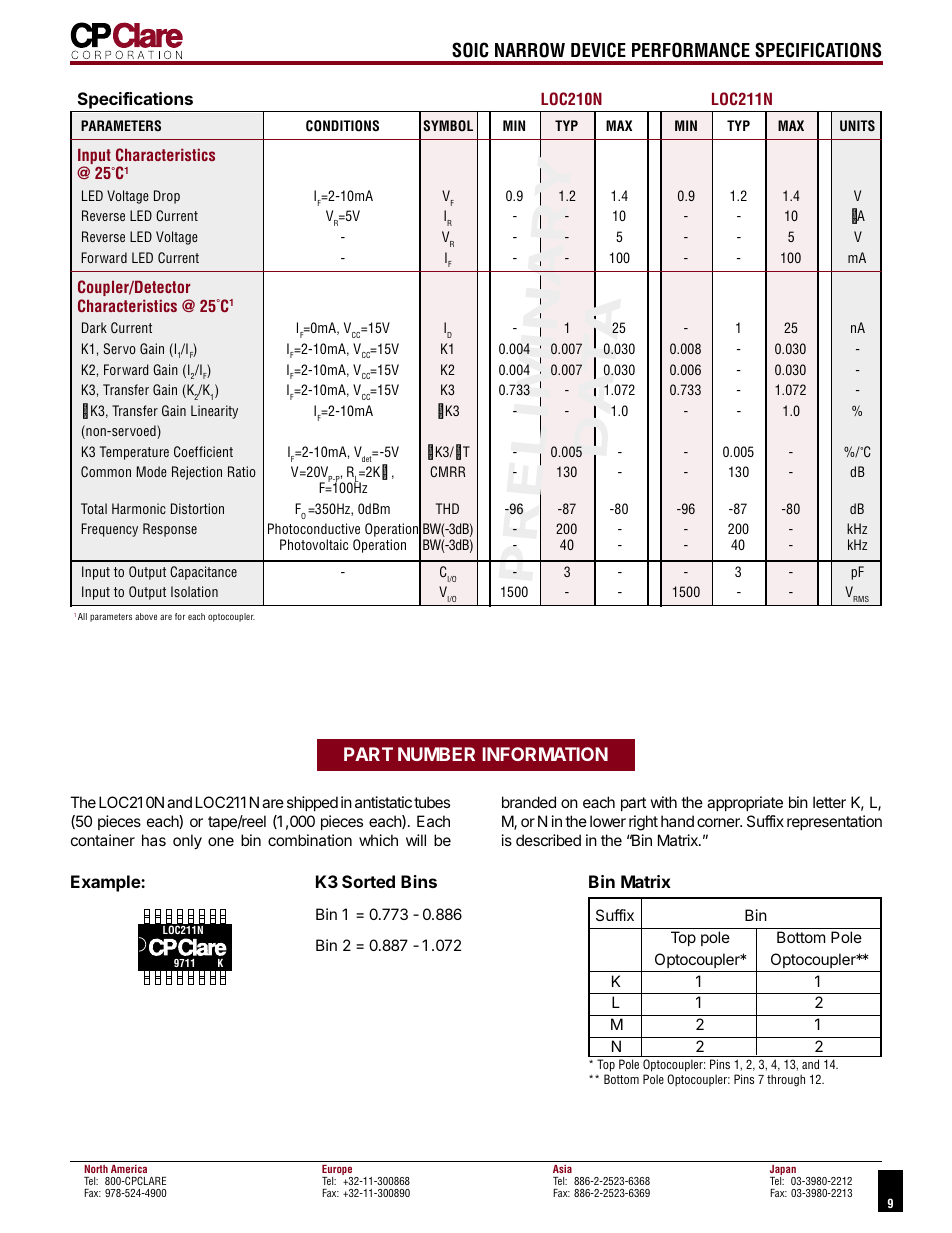 This document has height=1233, width=952. What do you see at coordinates (419, 881) in the document?
I see `Bins` at bounding box center [419, 881].
